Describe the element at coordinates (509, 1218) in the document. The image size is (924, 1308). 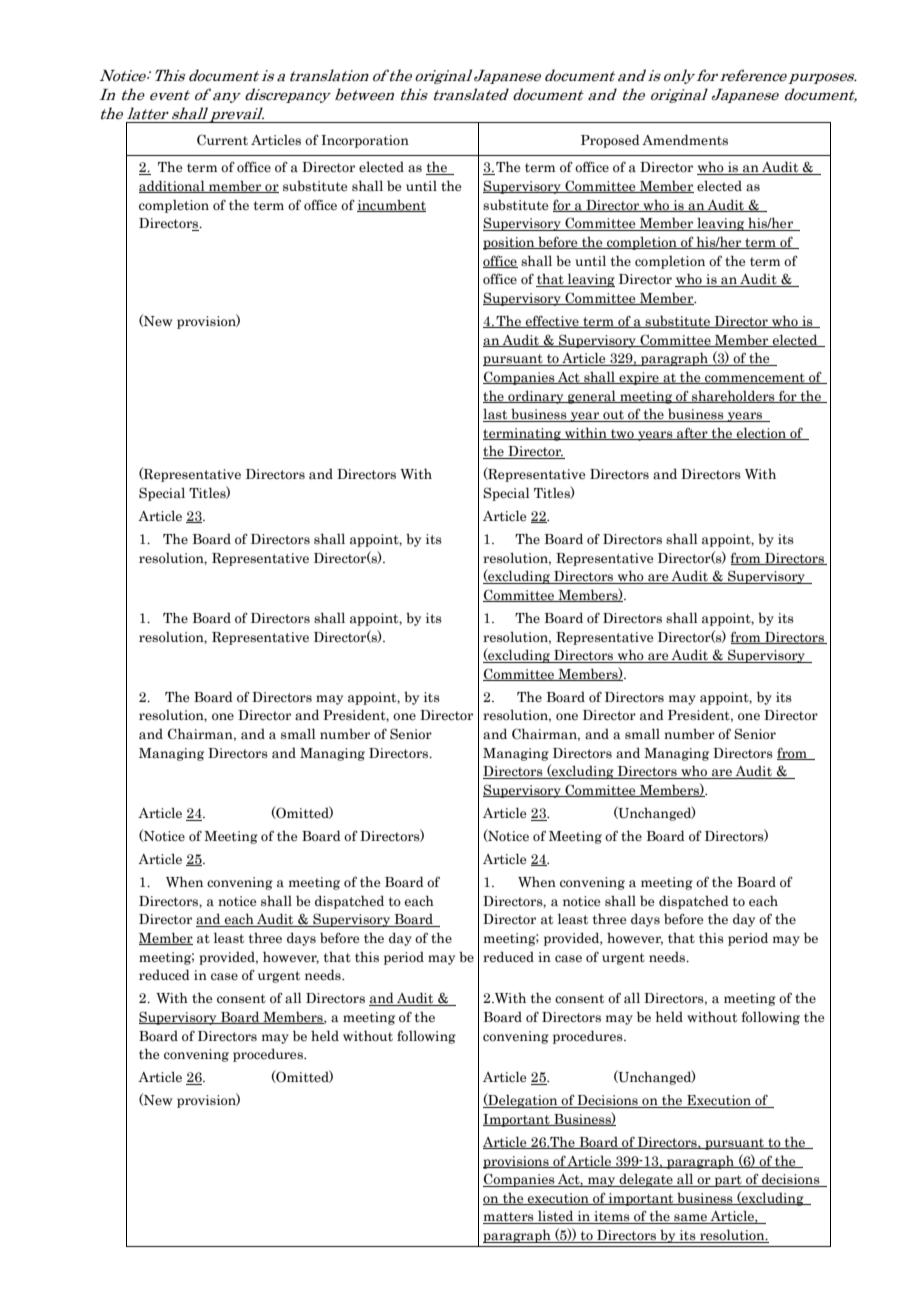
I see `matters` at that location.
